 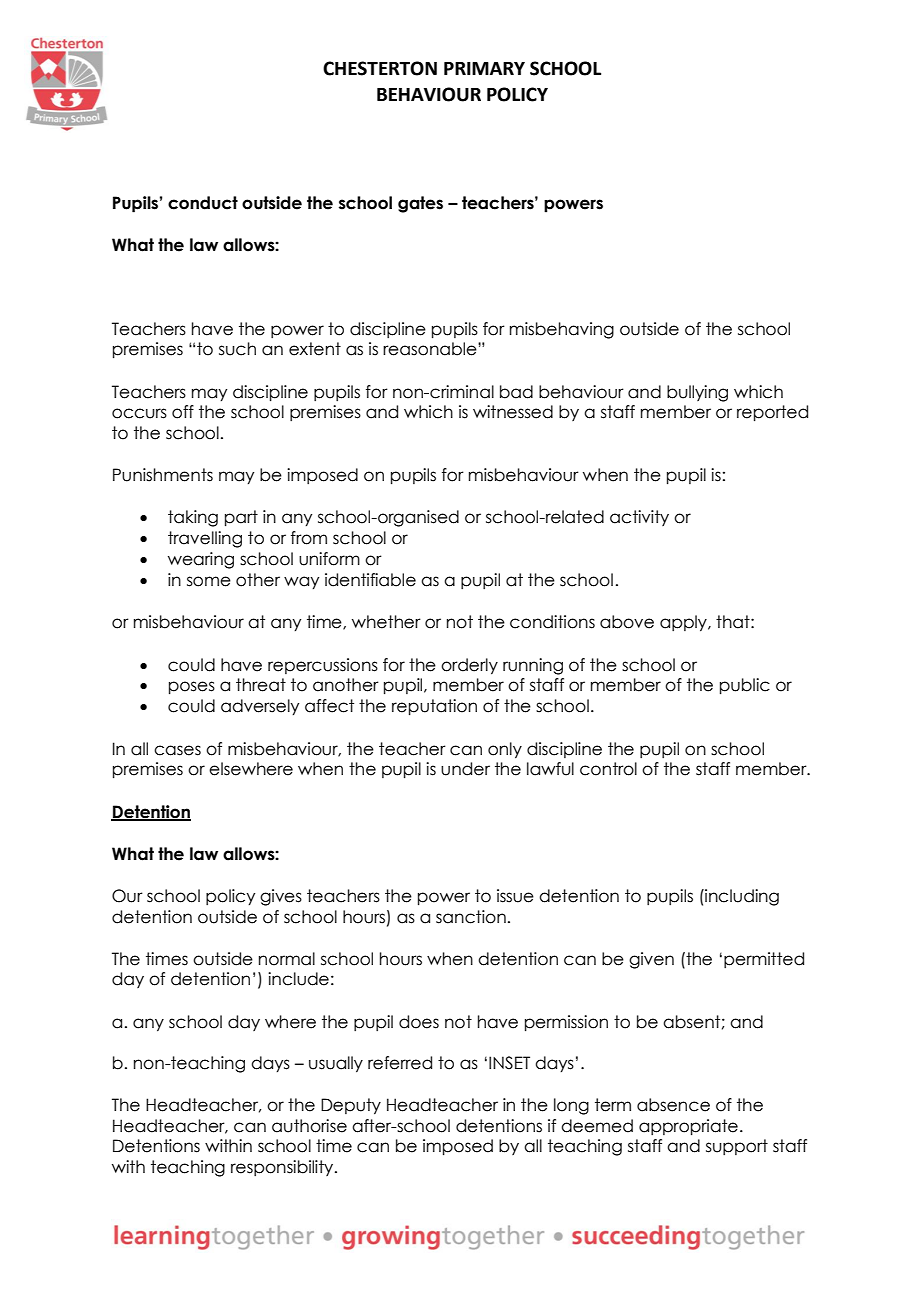 What do you see at coordinates (509, 1063) in the image?
I see `INSET` at bounding box center [509, 1063].
